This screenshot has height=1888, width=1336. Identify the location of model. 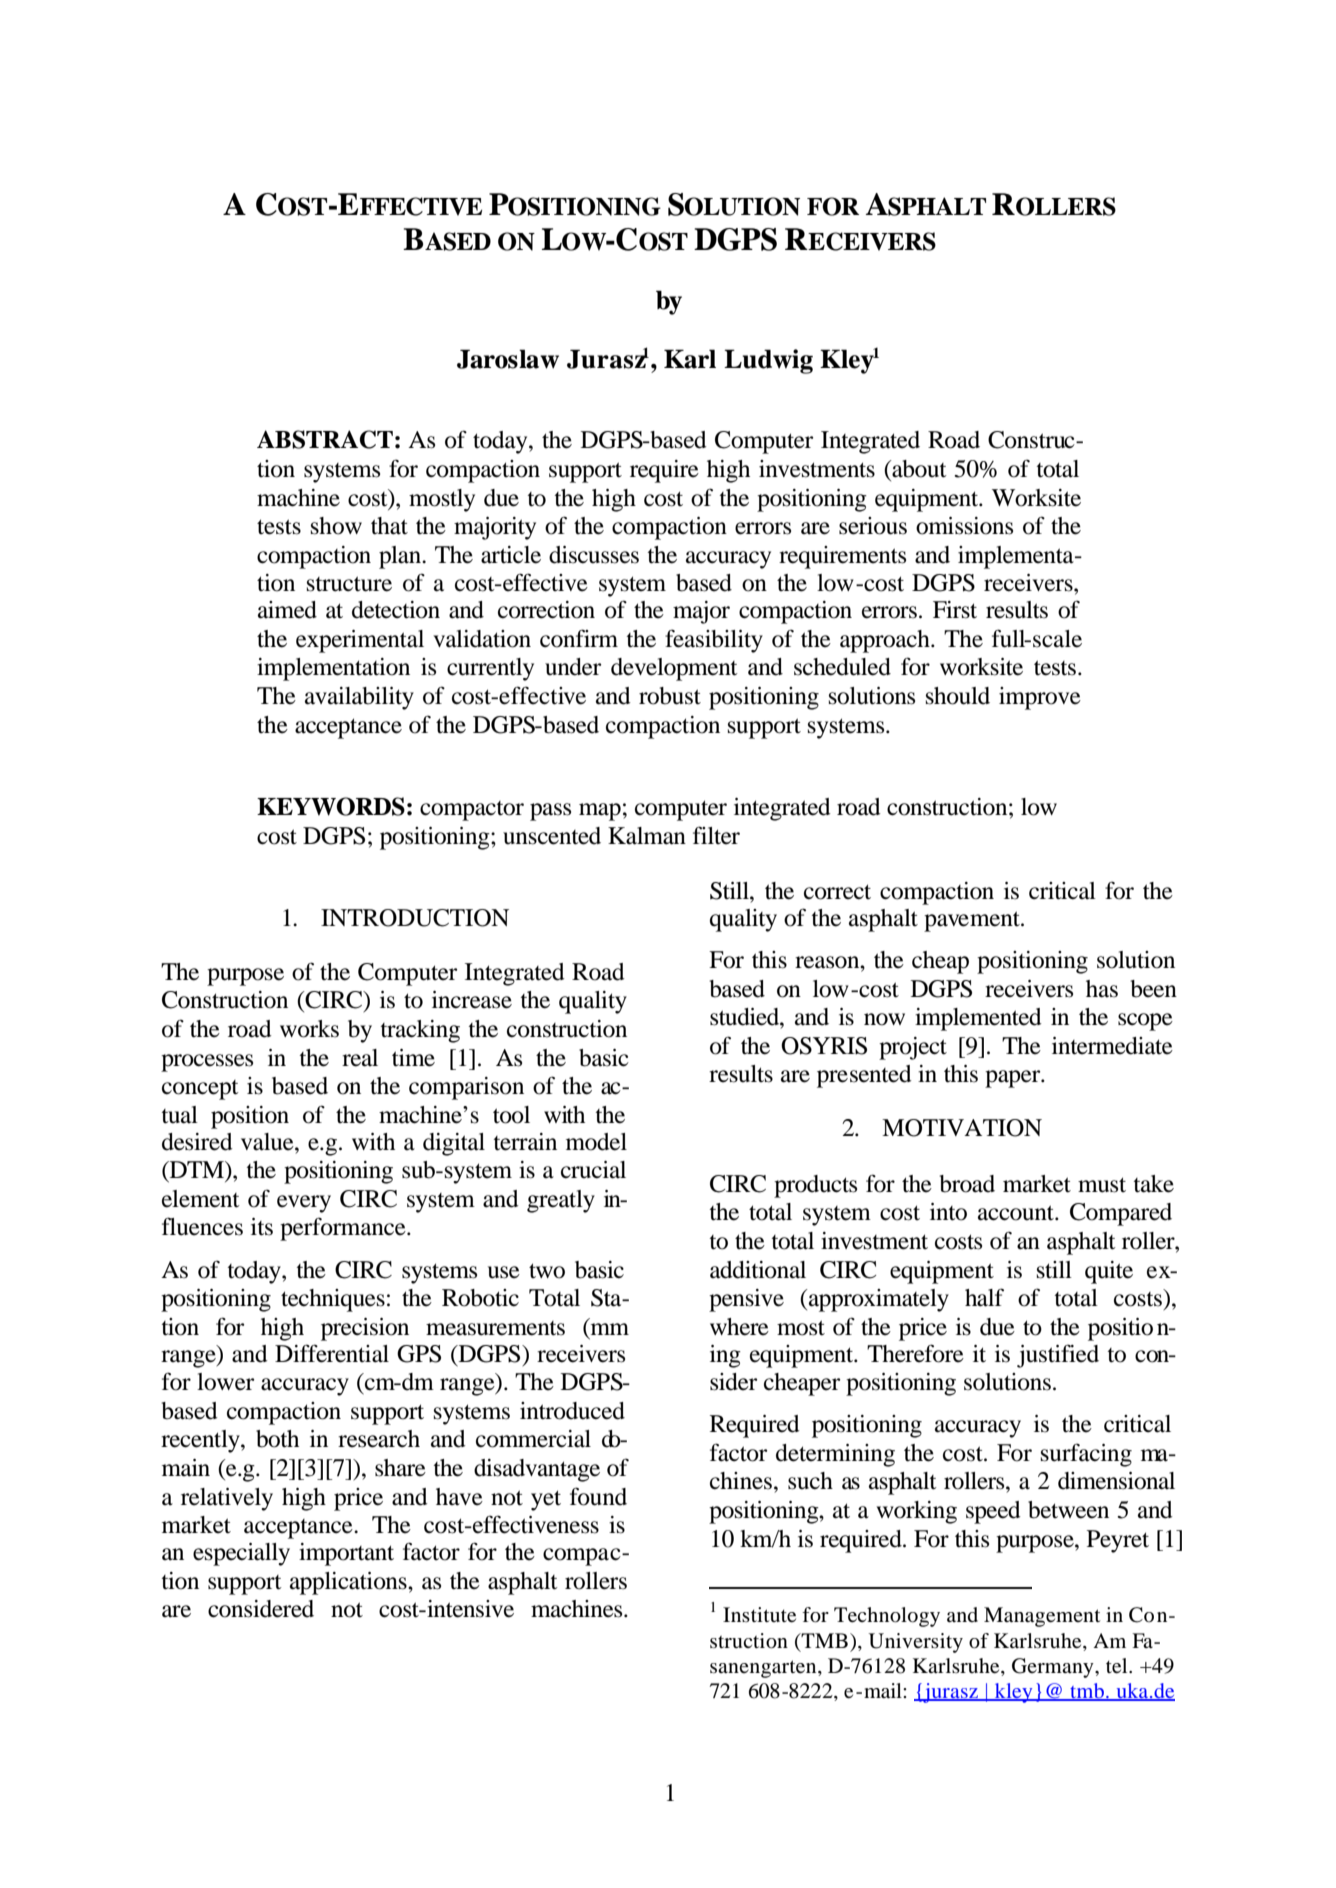
(596, 1142).
